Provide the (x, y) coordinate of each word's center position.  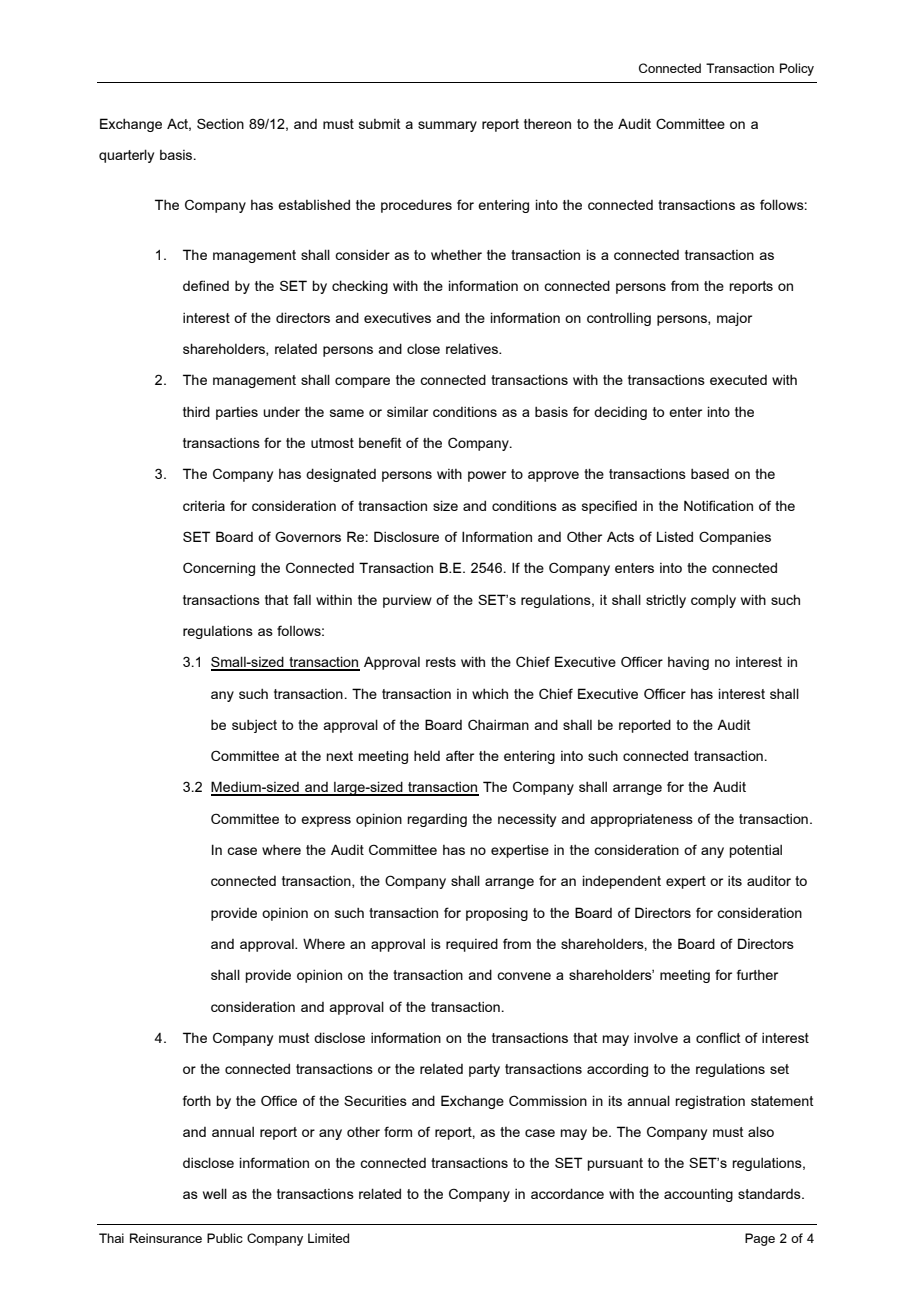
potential (756, 851)
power (487, 476)
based (710, 473)
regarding (437, 820)
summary (447, 126)
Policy (797, 69)
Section (220, 123)
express (326, 821)
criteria (204, 506)
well (215, 1193)
